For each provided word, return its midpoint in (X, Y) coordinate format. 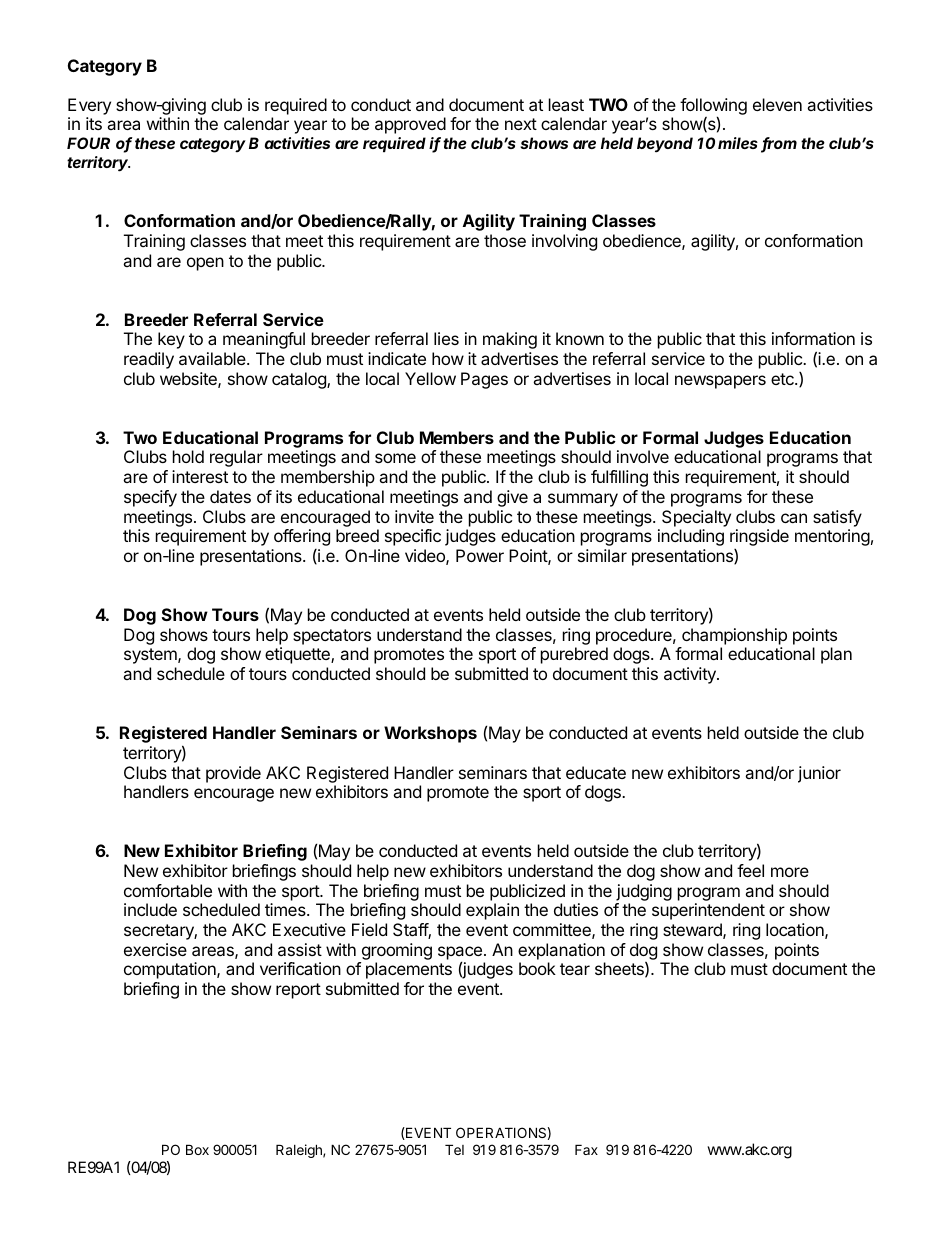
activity (691, 675)
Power (480, 555)
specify (150, 498)
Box (197, 1149)
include (150, 909)
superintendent (708, 911)
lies (446, 338)
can (794, 518)
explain (492, 911)
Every (89, 106)
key (171, 340)
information (813, 338)
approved (410, 125)
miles (738, 143)
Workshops (430, 734)
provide (233, 774)
